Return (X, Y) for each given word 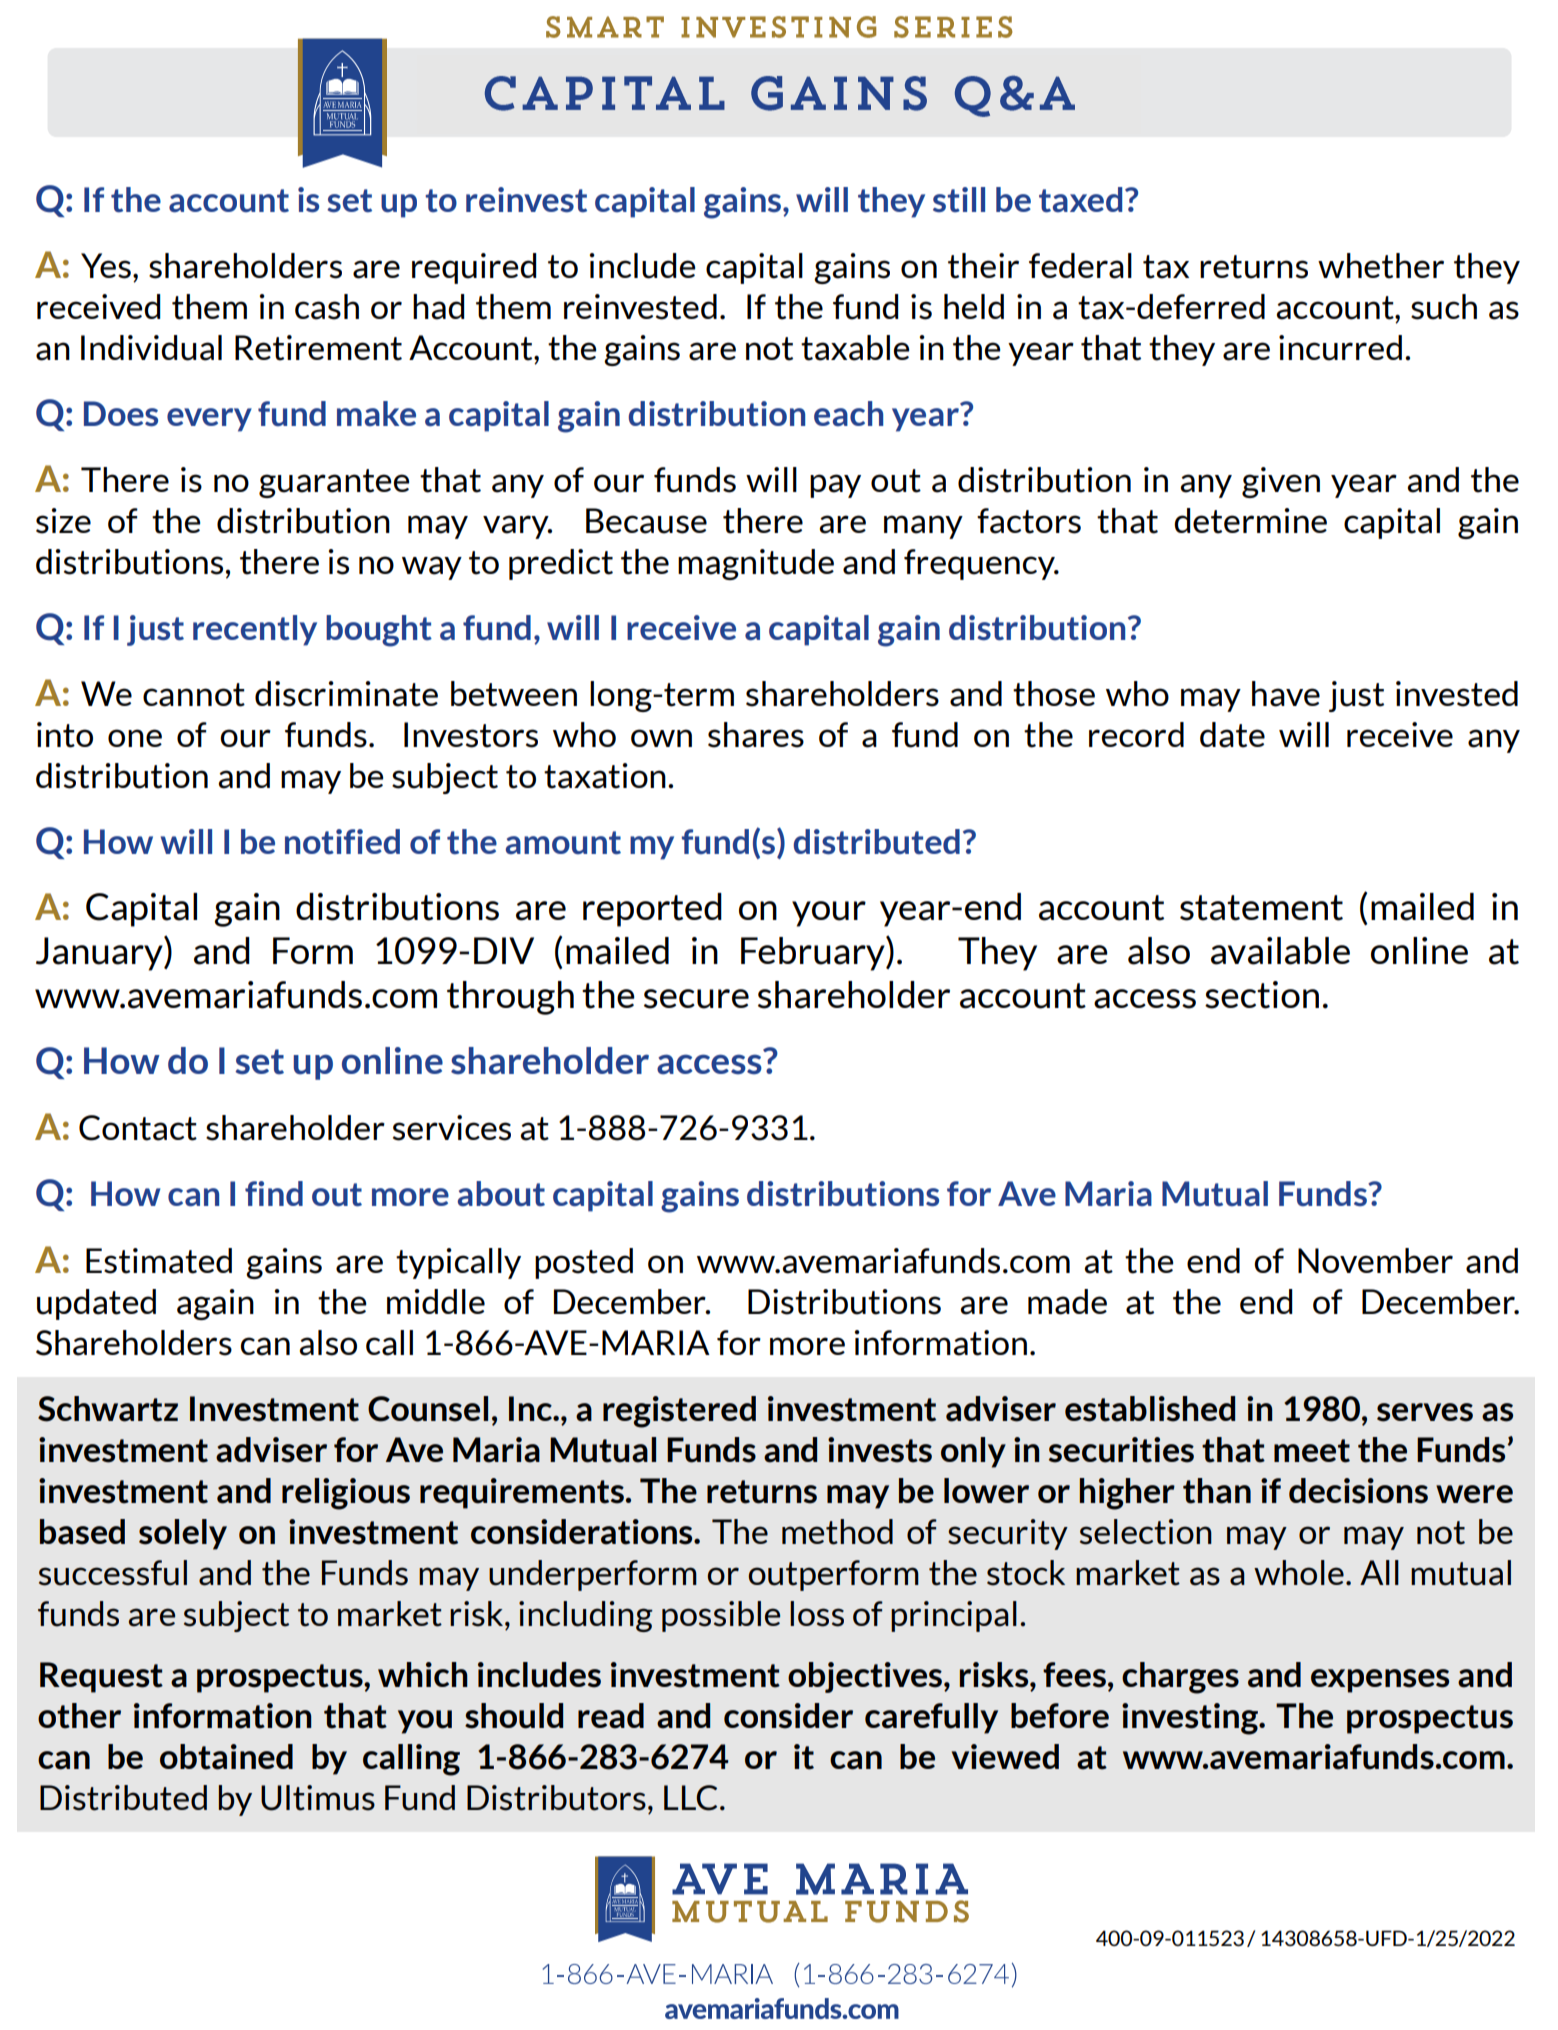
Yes (106, 266)
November (1375, 1260)
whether (1381, 266)
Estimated (159, 1261)
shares (756, 735)
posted (584, 1263)
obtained (226, 1757)
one (135, 738)
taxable (855, 348)
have (1286, 694)
